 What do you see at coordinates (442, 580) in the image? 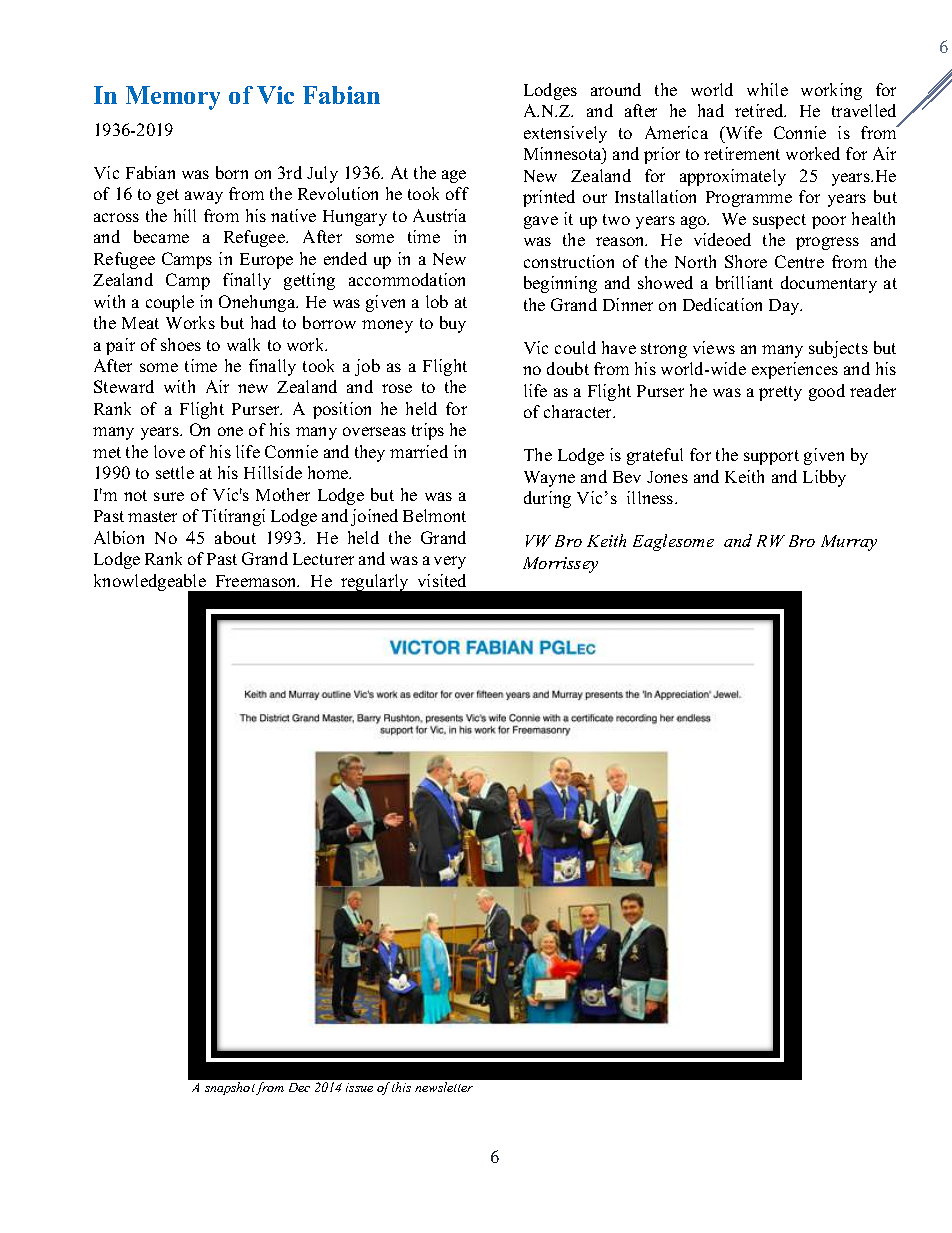
I see `visited` at bounding box center [442, 580].
